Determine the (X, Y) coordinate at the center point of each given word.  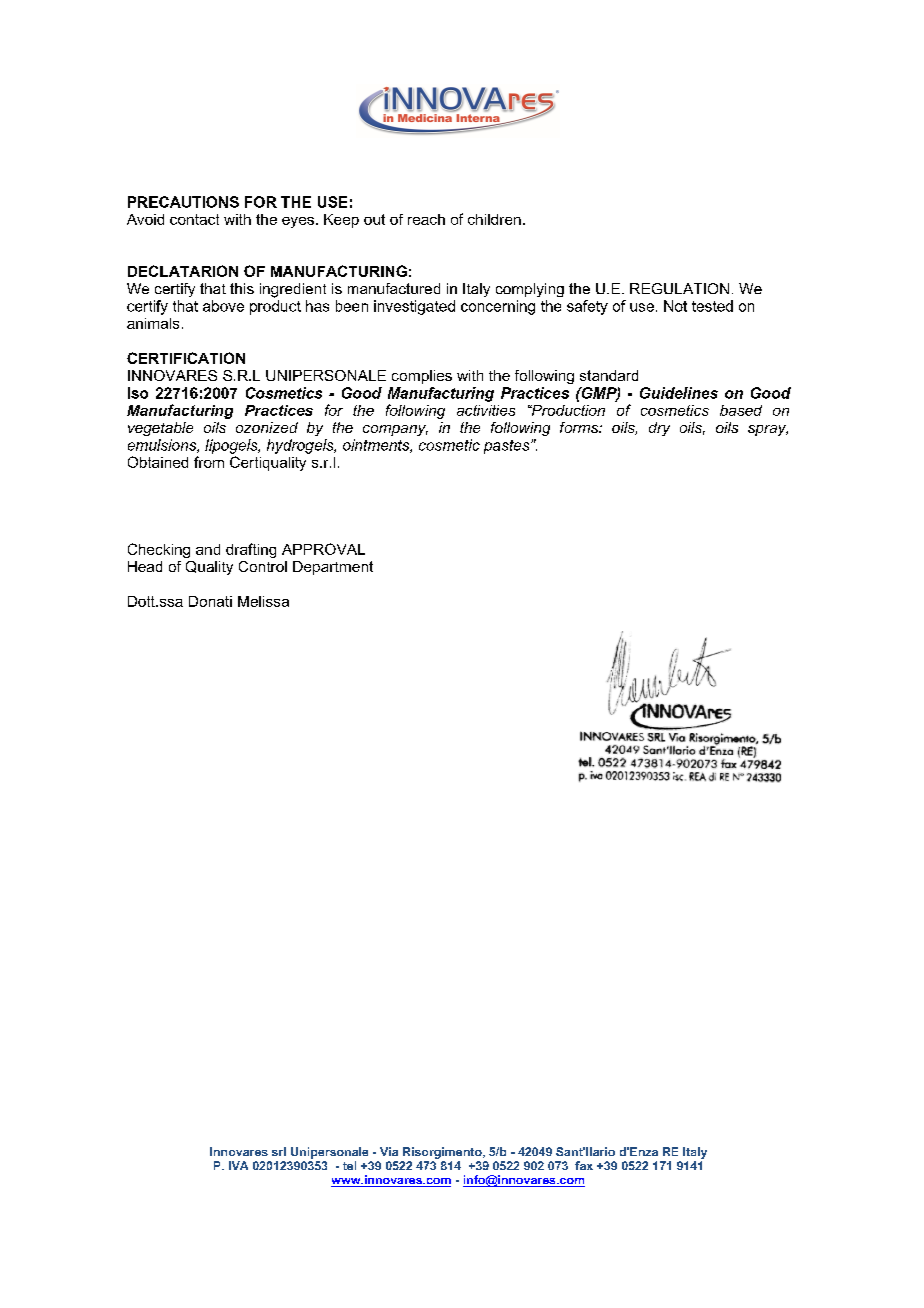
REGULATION (679, 288)
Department (333, 568)
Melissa (263, 601)
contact (194, 219)
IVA (238, 1165)
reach (426, 219)
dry (659, 429)
